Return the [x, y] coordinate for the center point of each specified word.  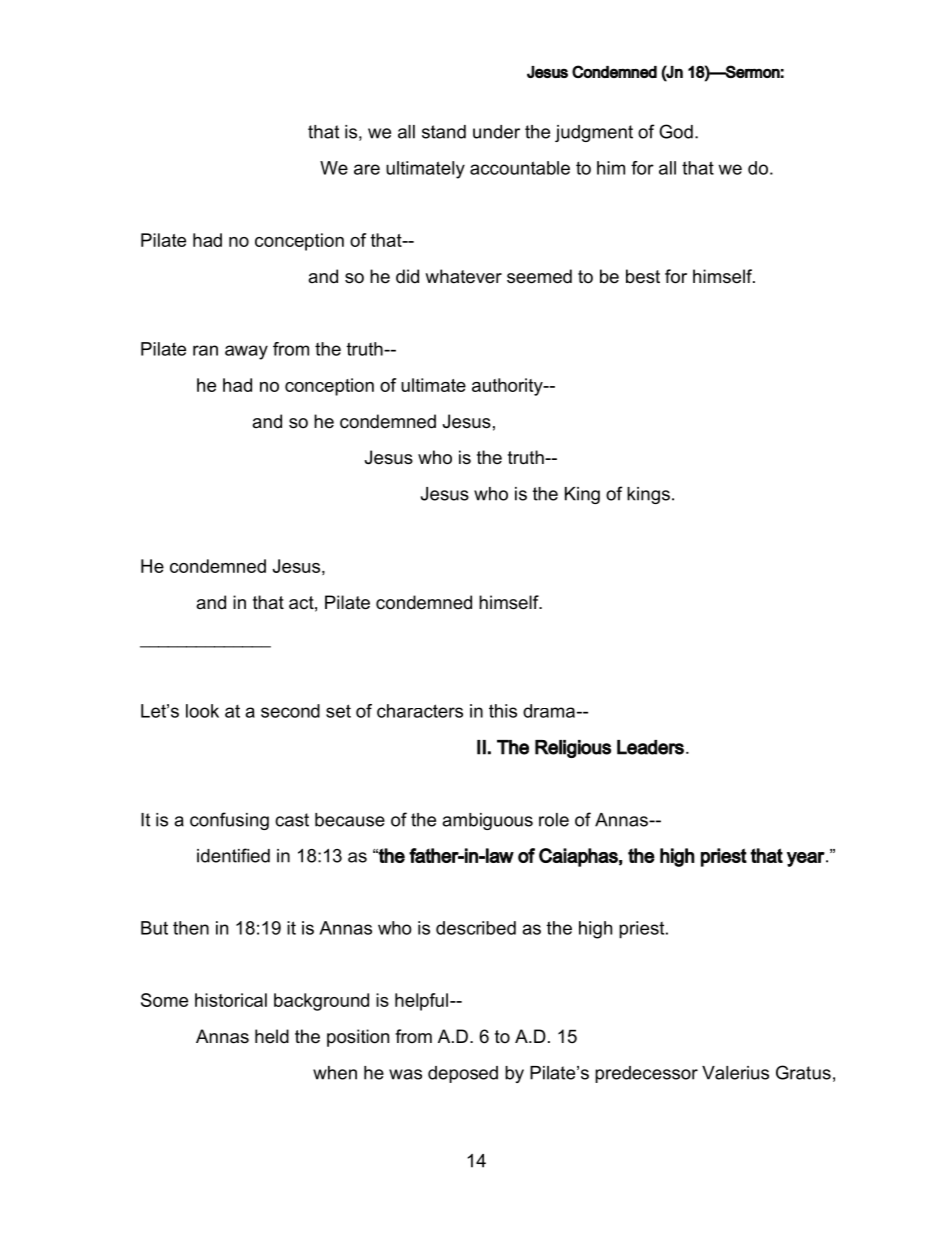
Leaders [650, 747]
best [643, 276]
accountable [520, 168]
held [272, 1036]
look [202, 711]
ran [205, 350]
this [503, 711]
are [367, 169]
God [676, 131]
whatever [463, 276]
